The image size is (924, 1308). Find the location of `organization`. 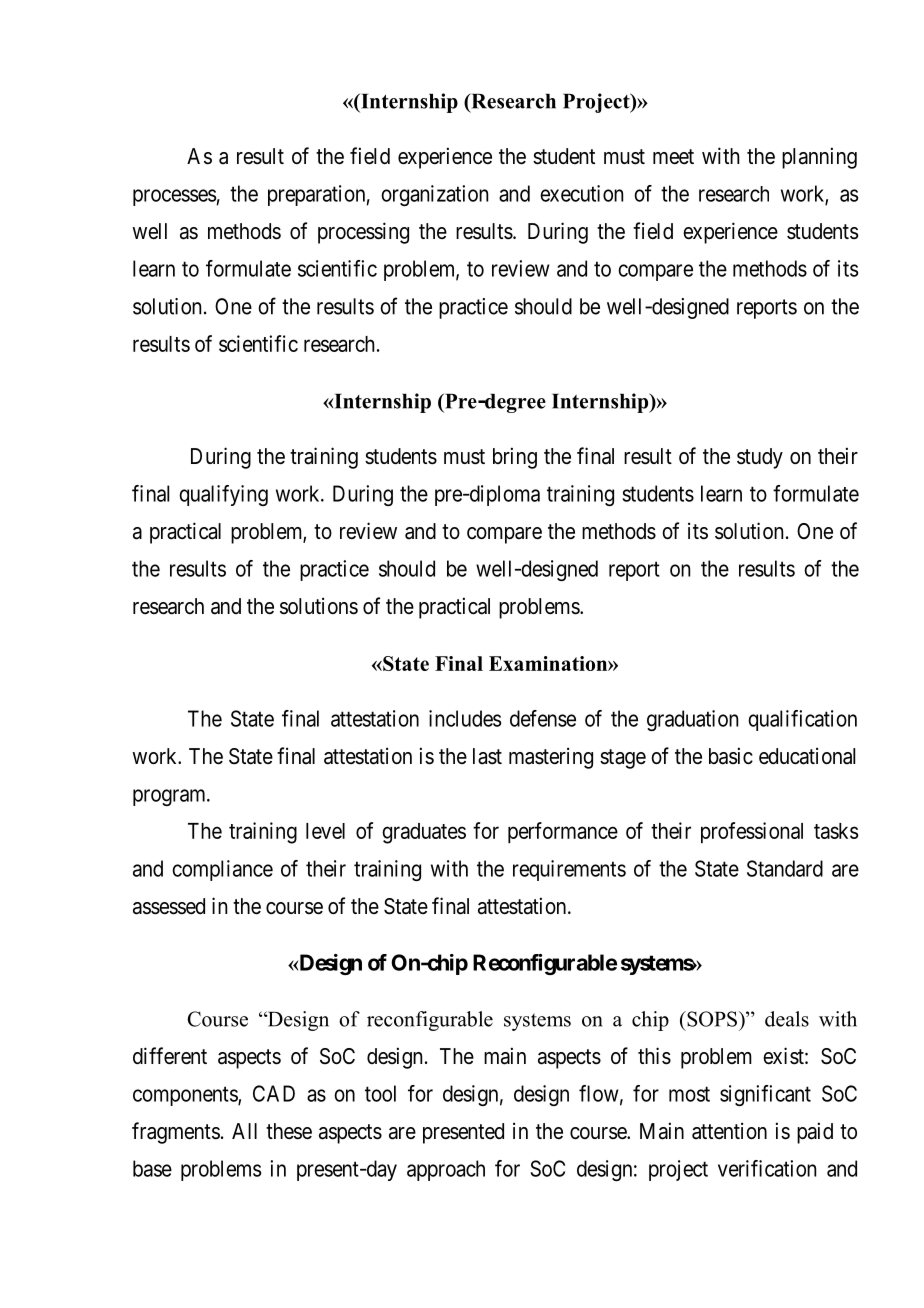

organization is located at coordinates (434, 195).
